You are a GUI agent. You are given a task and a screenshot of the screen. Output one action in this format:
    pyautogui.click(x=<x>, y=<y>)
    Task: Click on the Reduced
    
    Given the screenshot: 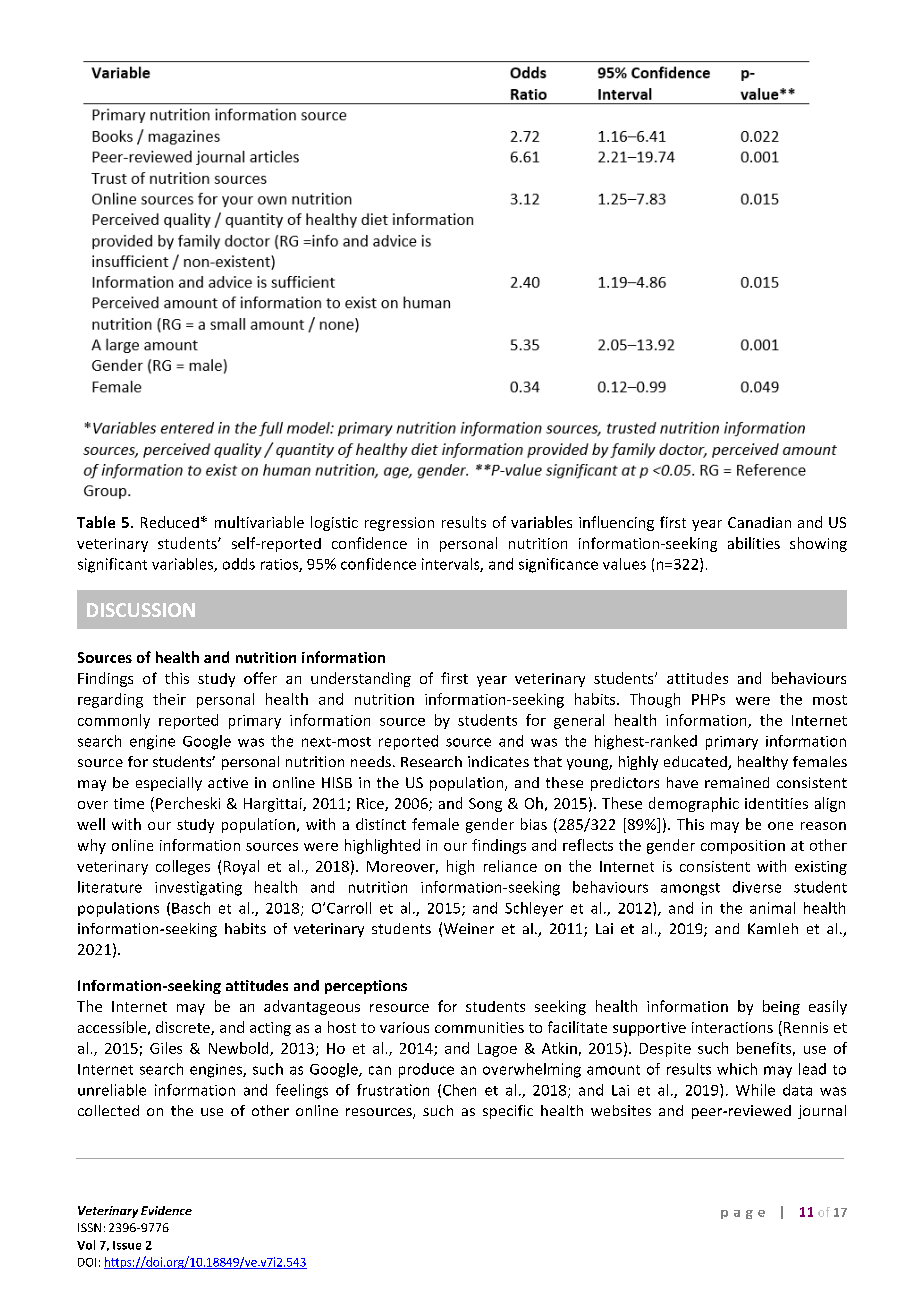 What is the action you would take?
    pyautogui.click(x=170, y=522)
